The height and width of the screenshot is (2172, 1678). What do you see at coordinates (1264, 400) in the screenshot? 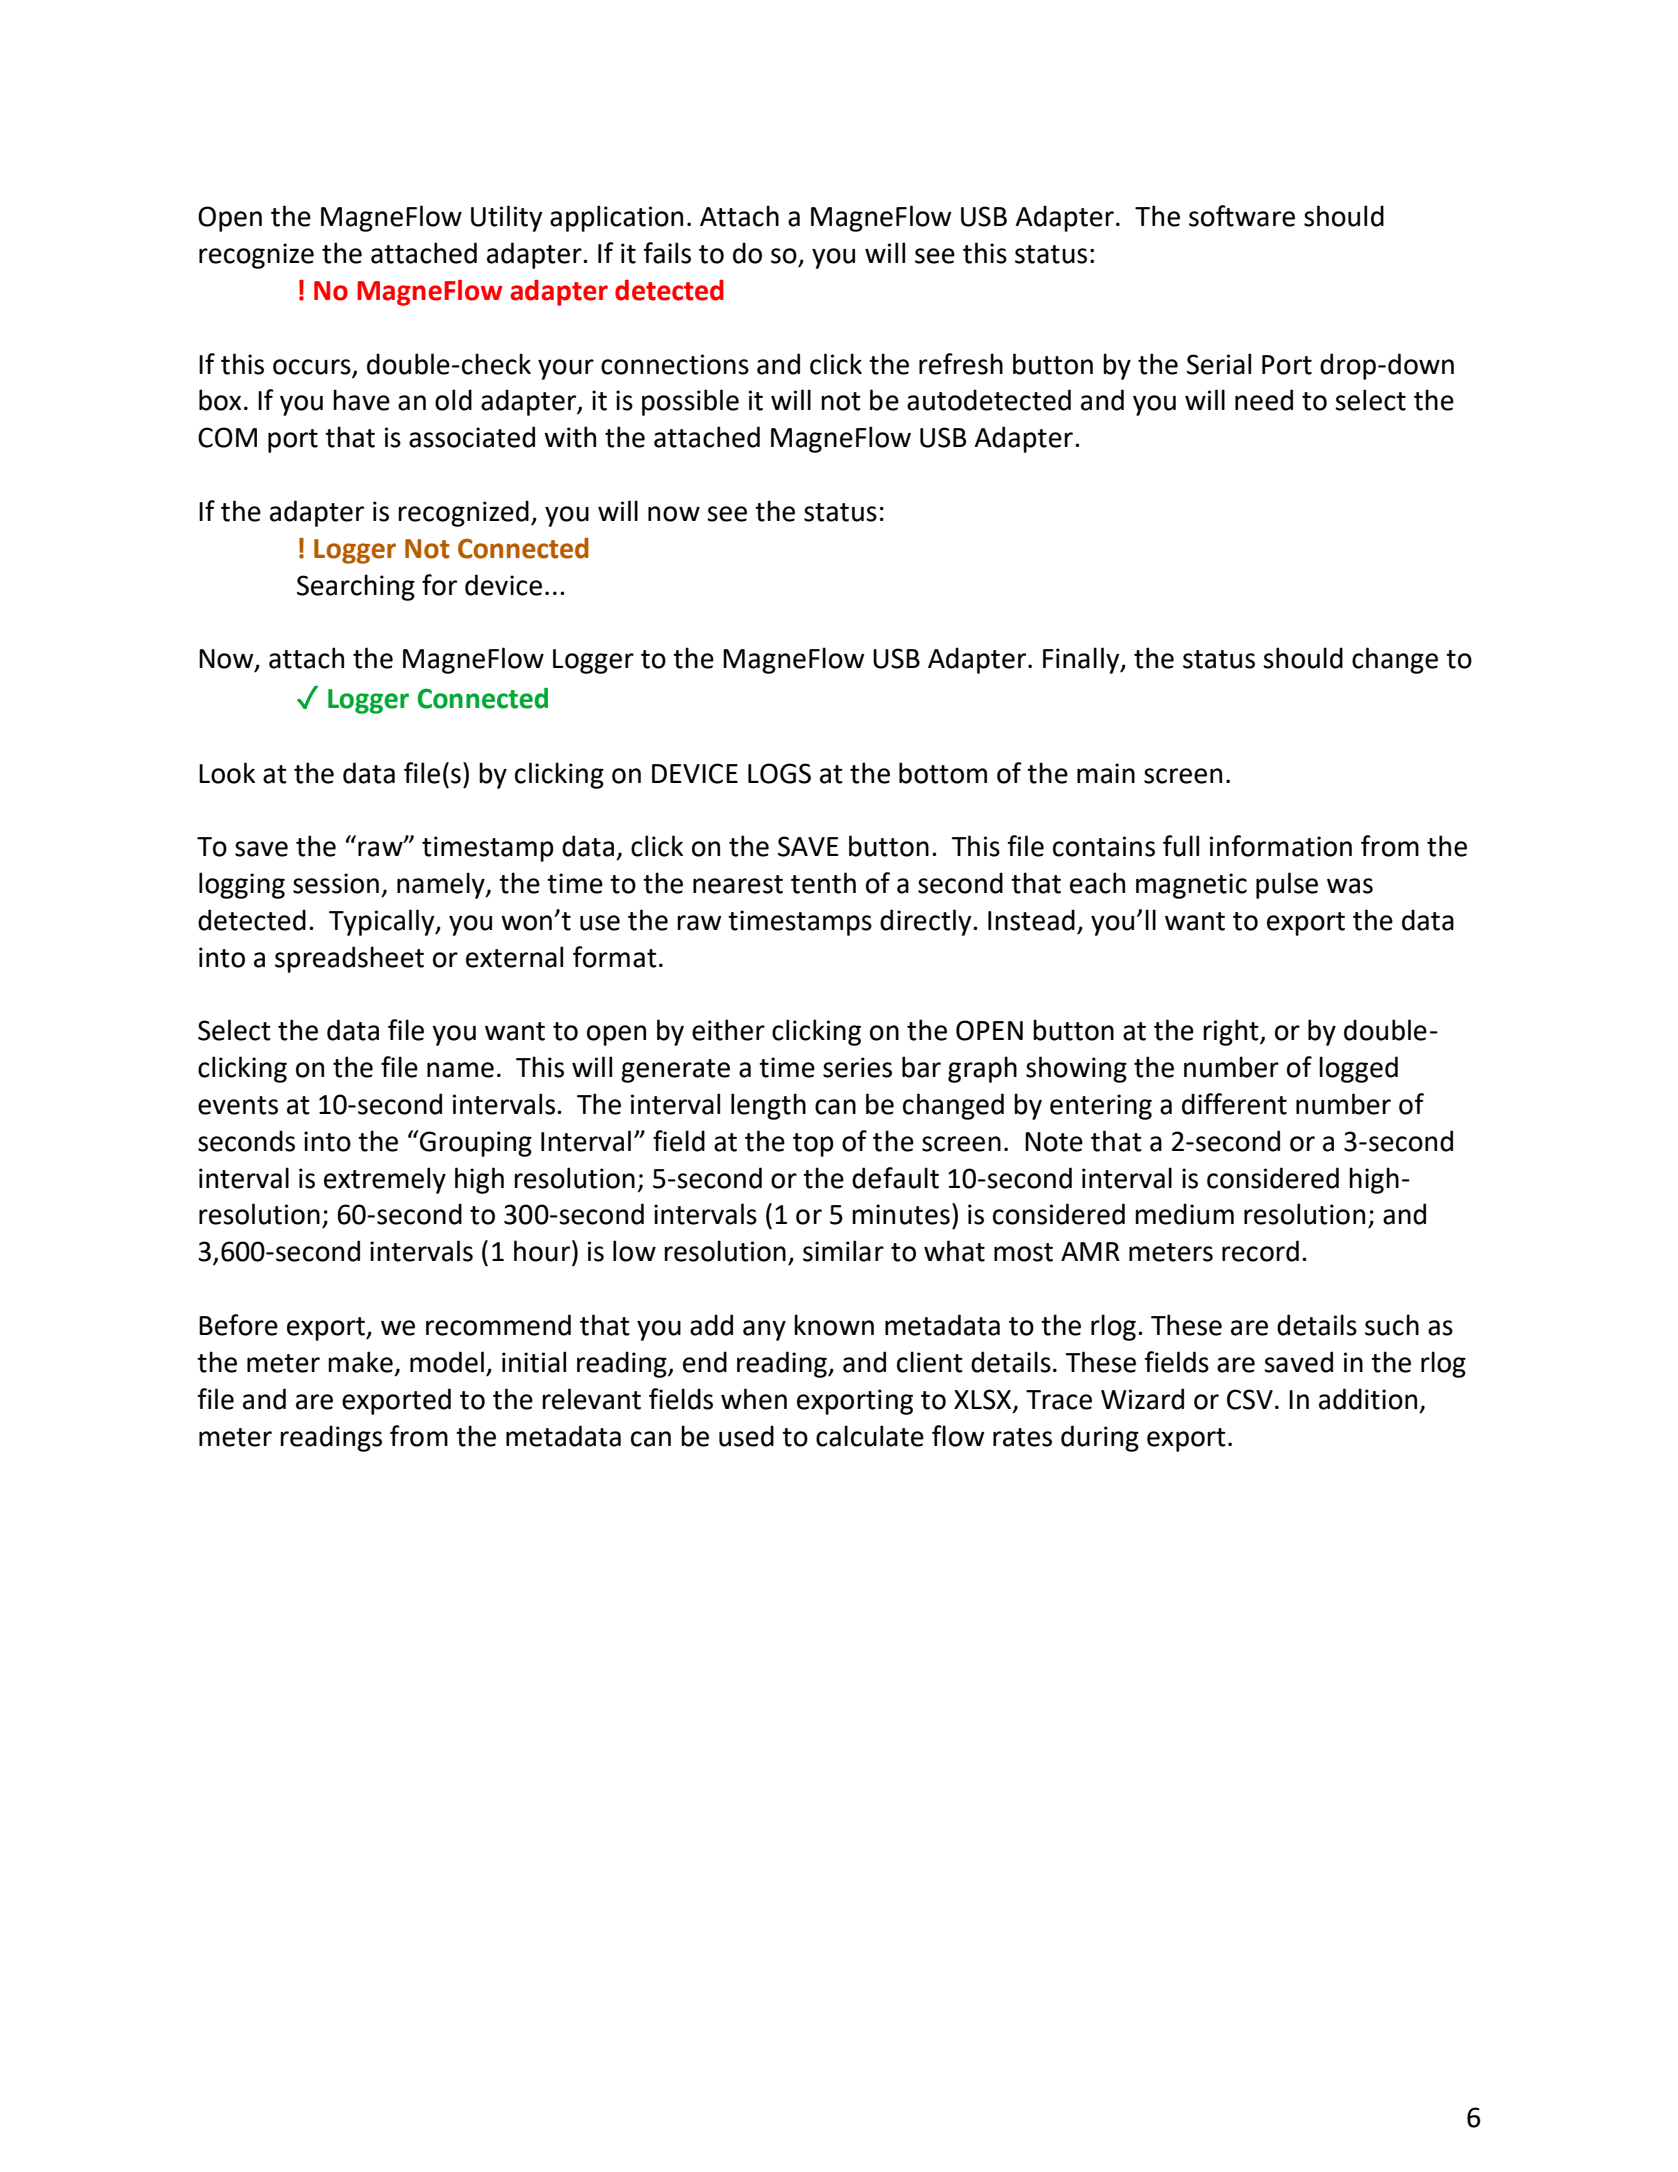
I see `need` at bounding box center [1264, 400].
